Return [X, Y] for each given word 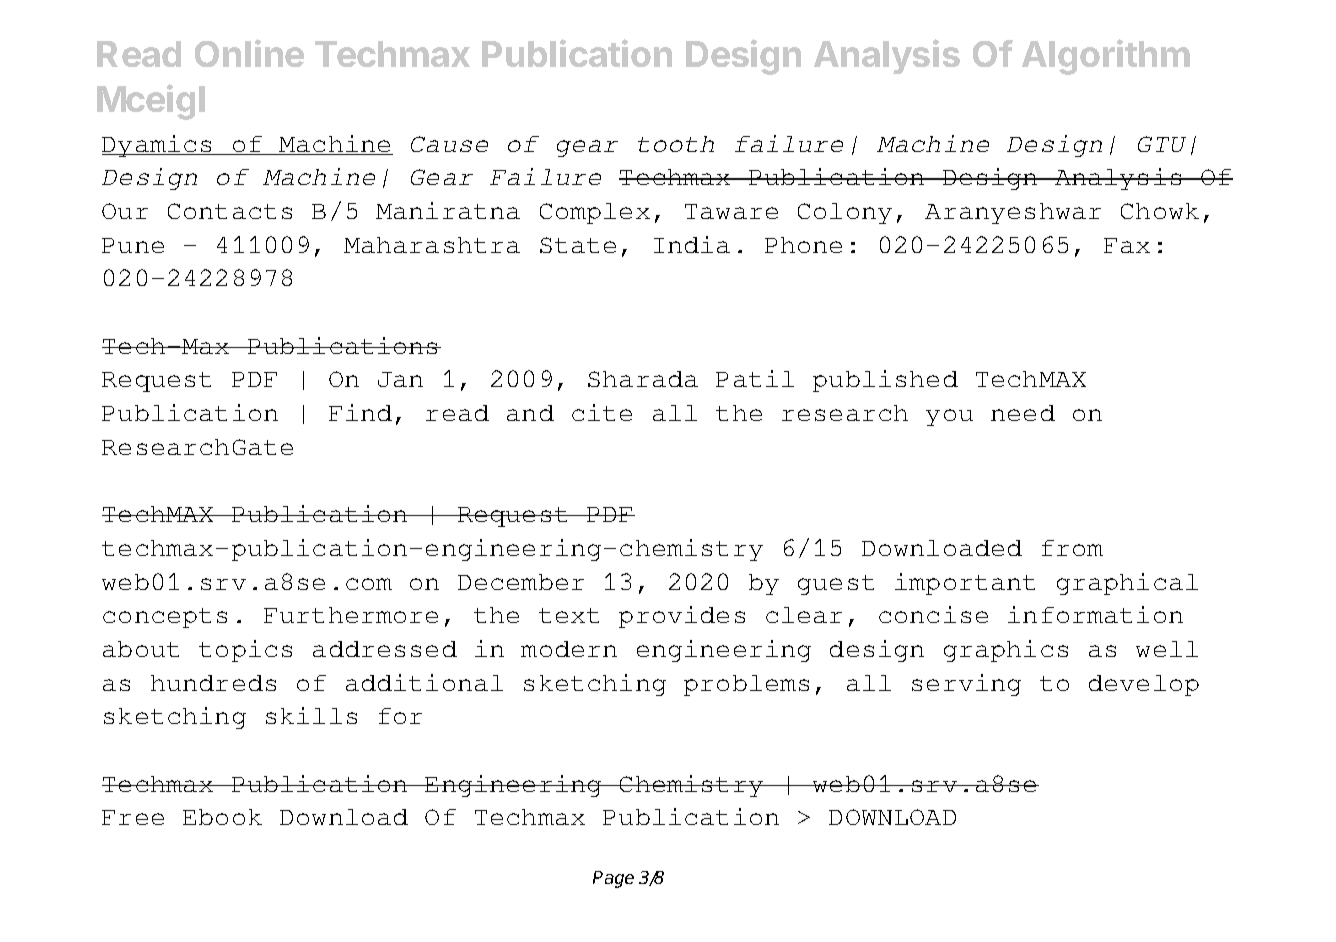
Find [360, 412]
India [692, 244]
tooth [676, 144]
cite [602, 412]
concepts [165, 618]
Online [249, 53]
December [521, 582]
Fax [1127, 245]
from [1072, 548]
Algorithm [1106, 57]
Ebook [222, 817]
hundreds [213, 683]
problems [746, 685]
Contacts [230, 211]
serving [966, 685]
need [1023, 413]
